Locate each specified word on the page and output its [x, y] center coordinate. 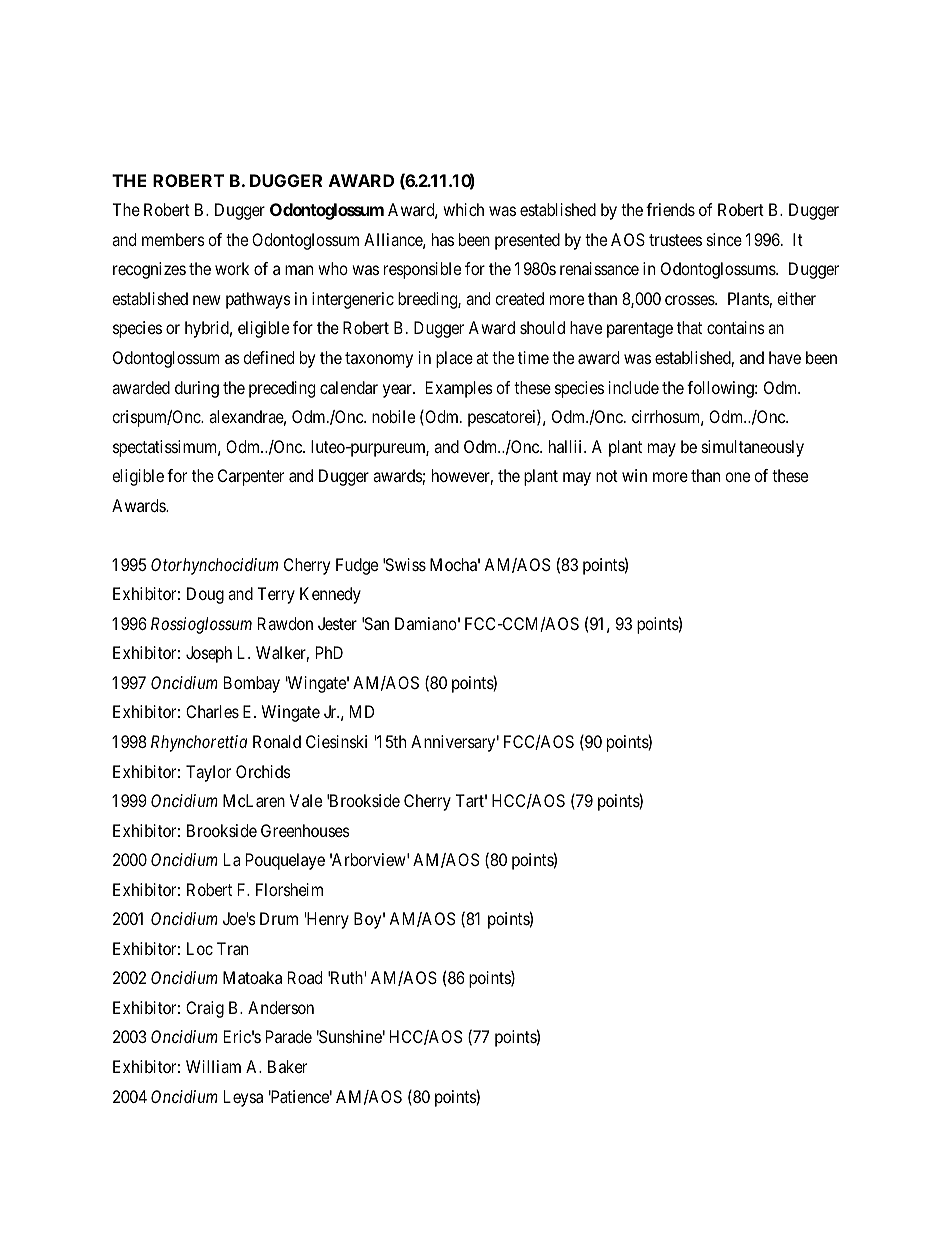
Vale [306, 800]
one [737, 477]
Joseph [209, 654]
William [213, 1066]
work [232, 268]
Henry [327, 920]
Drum [279, 918]
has [443, 239]
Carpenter [251, 477]
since [724, 239]
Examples [459, 389]
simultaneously [753, 448]
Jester [337, 623]
